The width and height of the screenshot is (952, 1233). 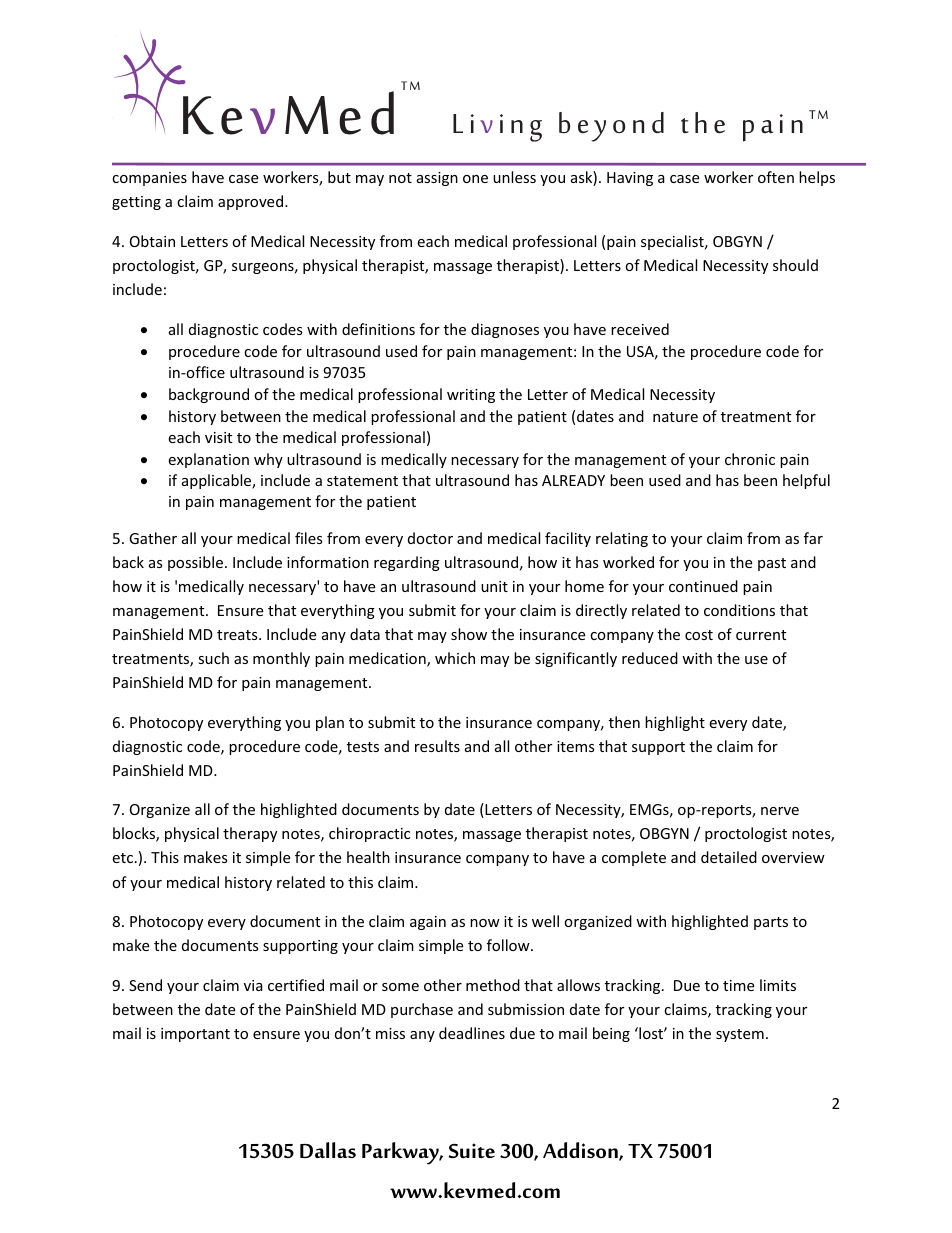 I want to click on detailed, so click(x=729, y=857).
